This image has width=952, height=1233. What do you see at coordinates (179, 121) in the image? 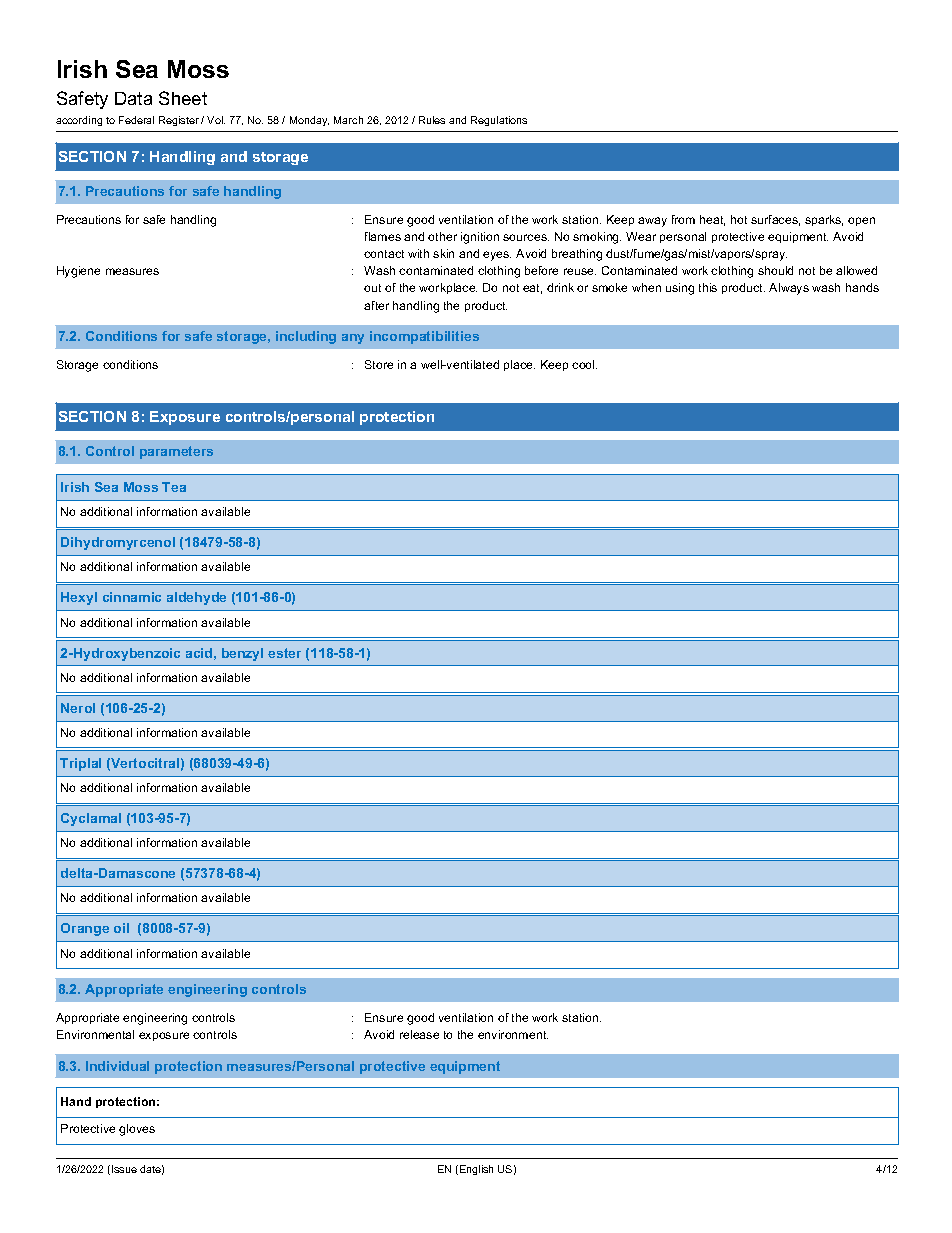
I see `Register` at bounding box center [179, 121].
